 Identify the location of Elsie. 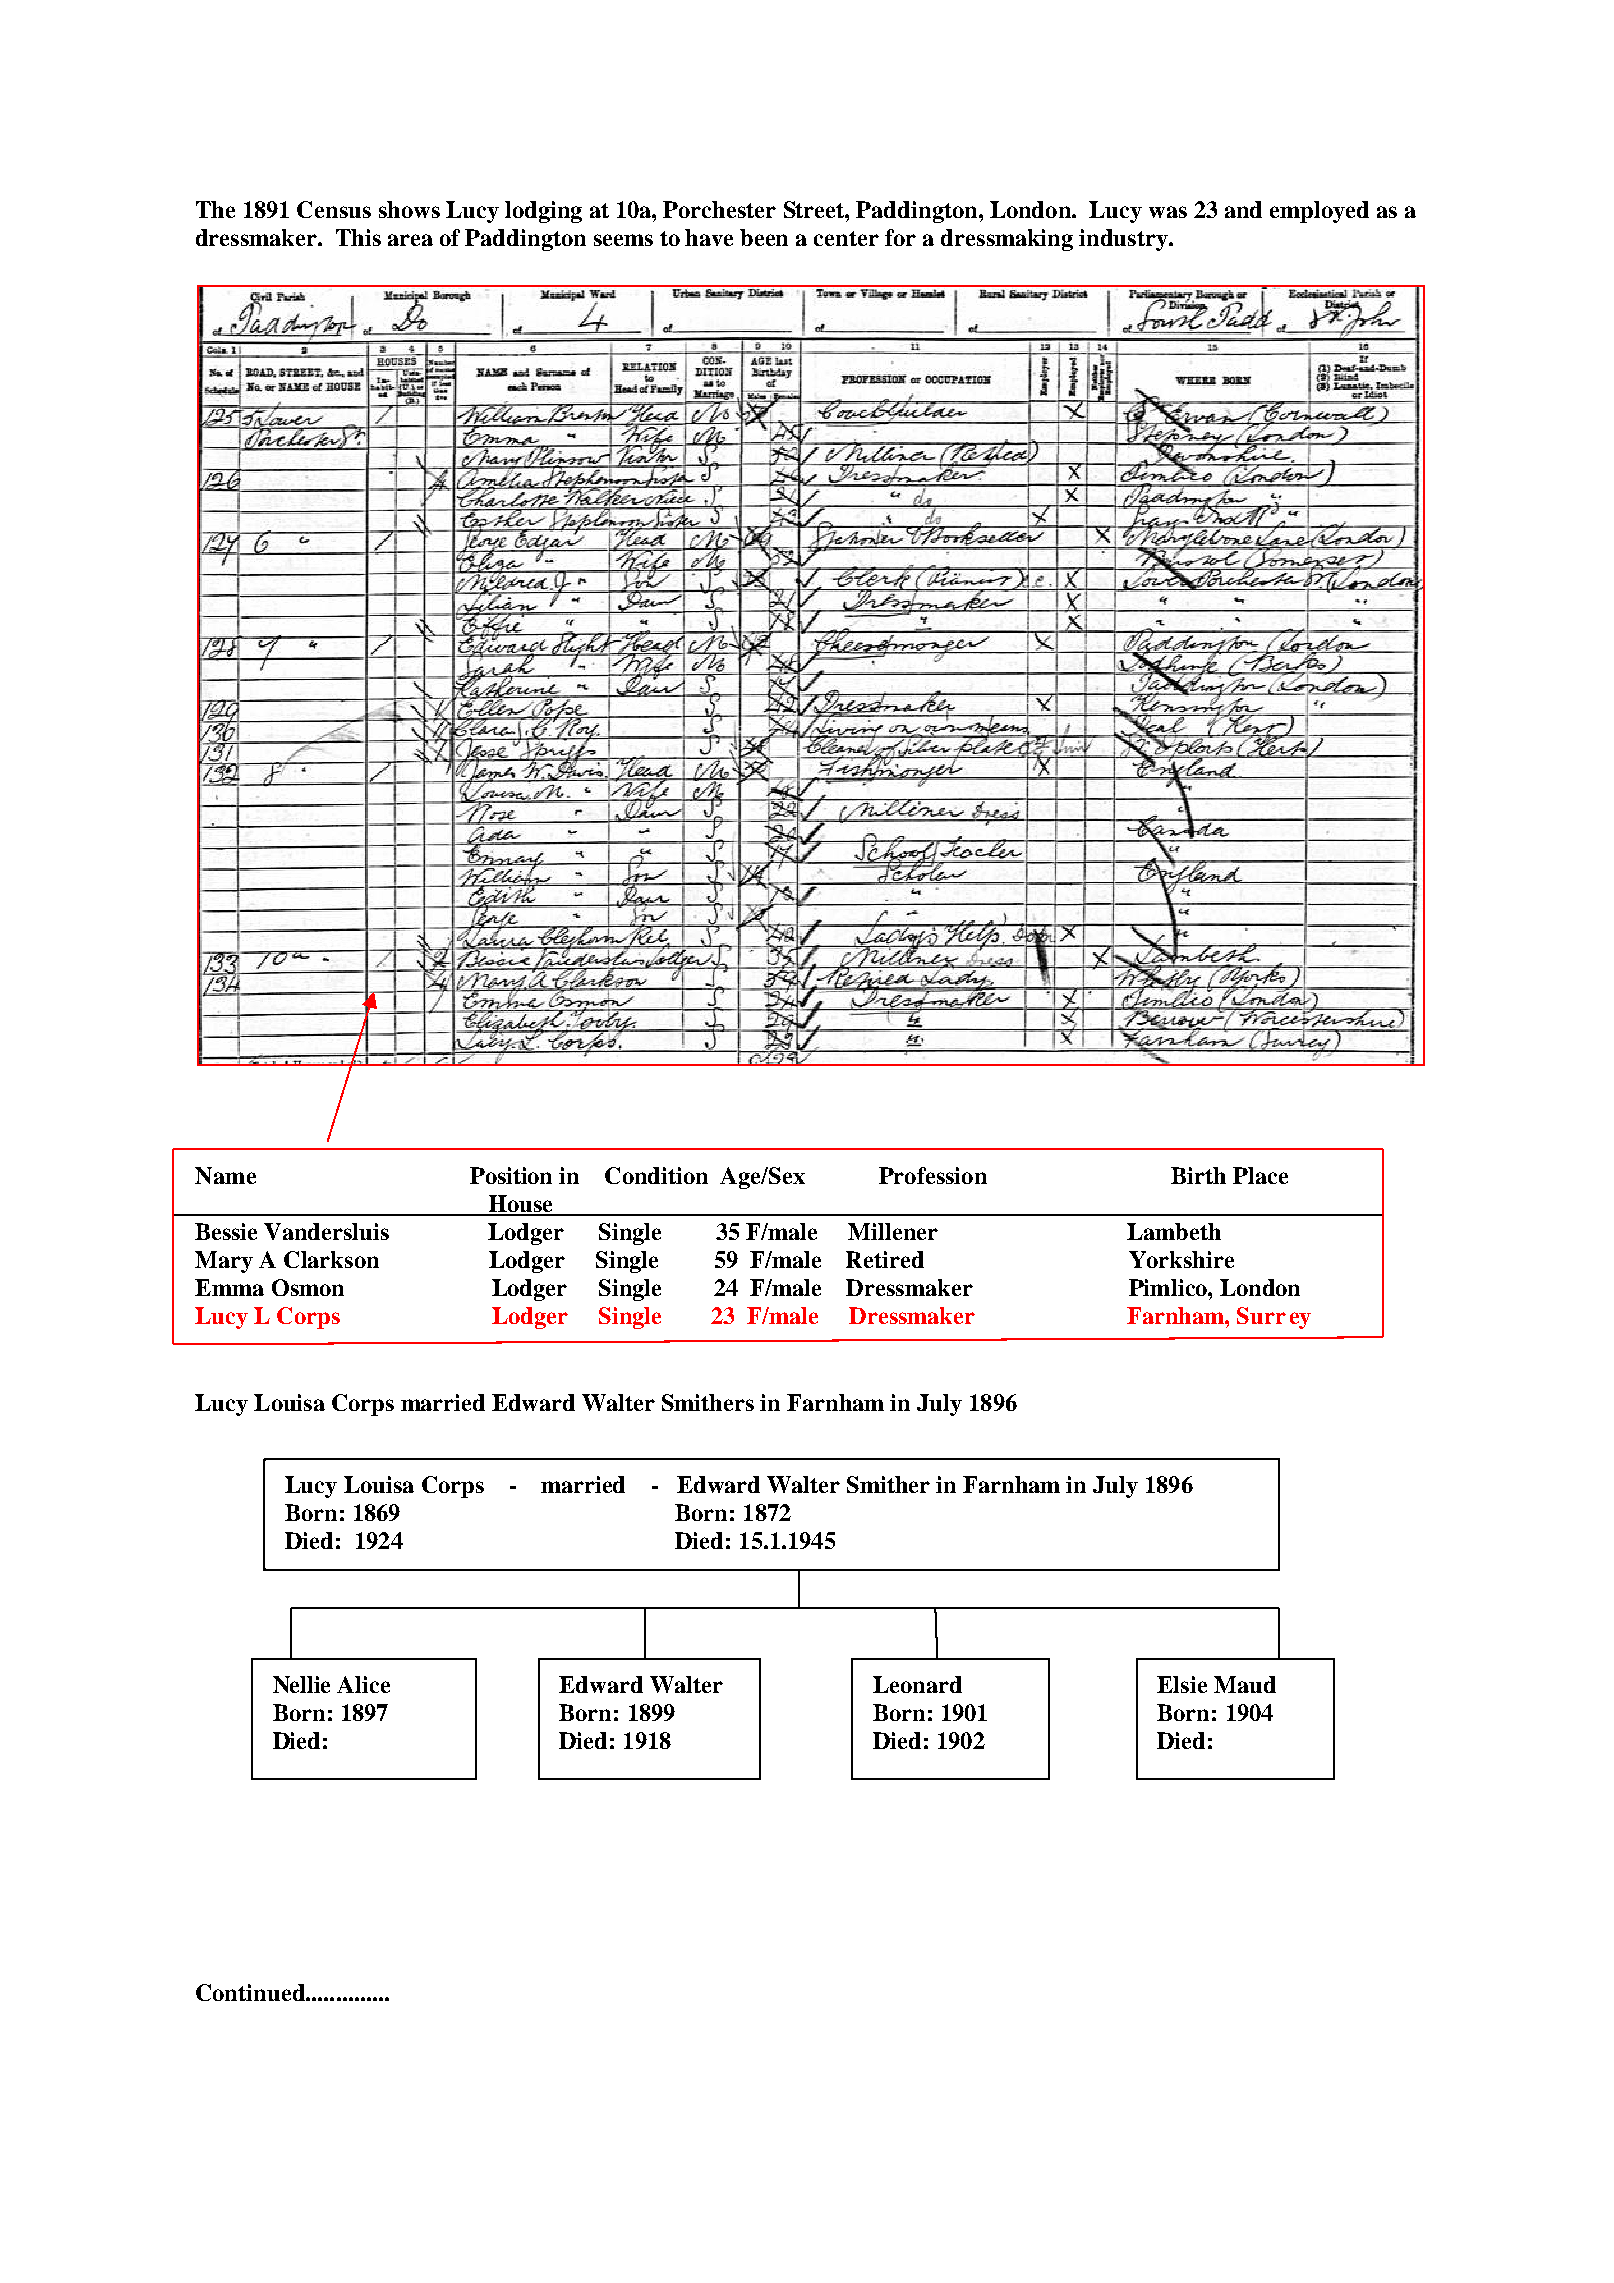
(1182, 1684).
